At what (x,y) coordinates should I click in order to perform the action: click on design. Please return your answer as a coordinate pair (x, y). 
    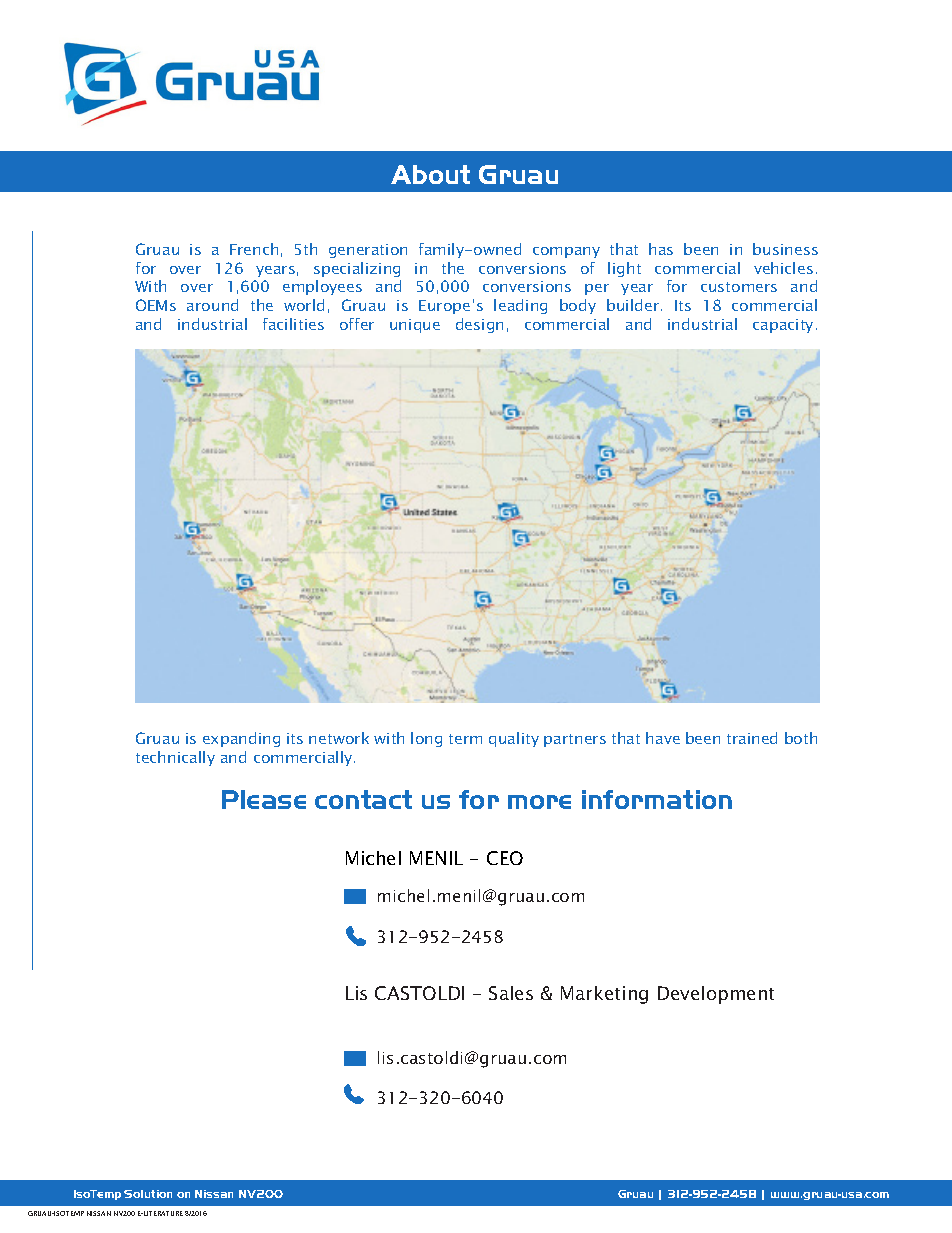
    Looking at the image, I should click on (479, 325).
